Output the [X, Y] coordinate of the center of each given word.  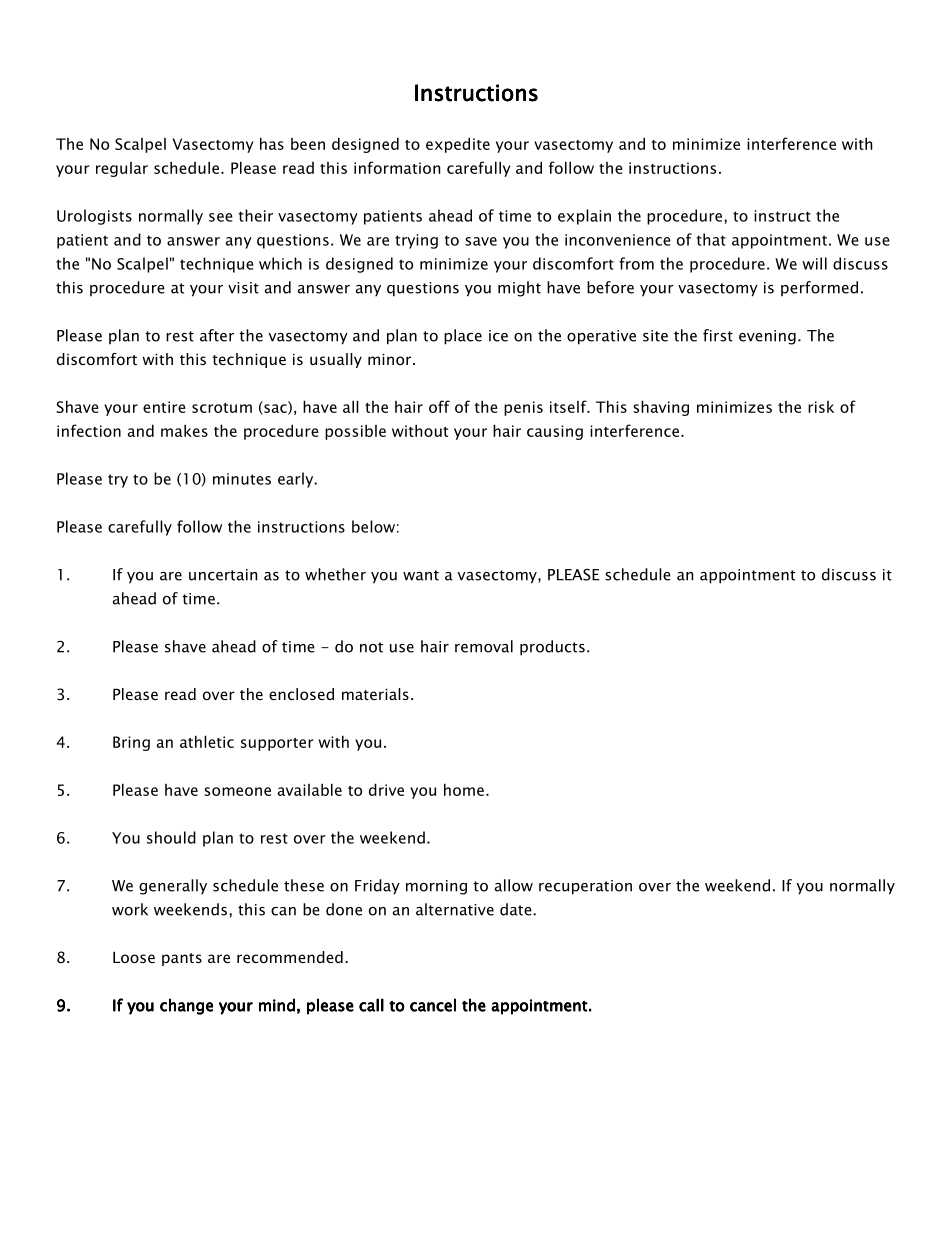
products [552, 648]
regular [122, 169]
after [217, 335]
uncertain [223, 575]
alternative [455, 909]
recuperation [585, 887]
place [463, 337]
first [718, 335]
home [464, 789]
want [421, 575]
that [711, 239]
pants [182, 959]
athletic [207, 741]
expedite [458, 145]
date [517, 909]
